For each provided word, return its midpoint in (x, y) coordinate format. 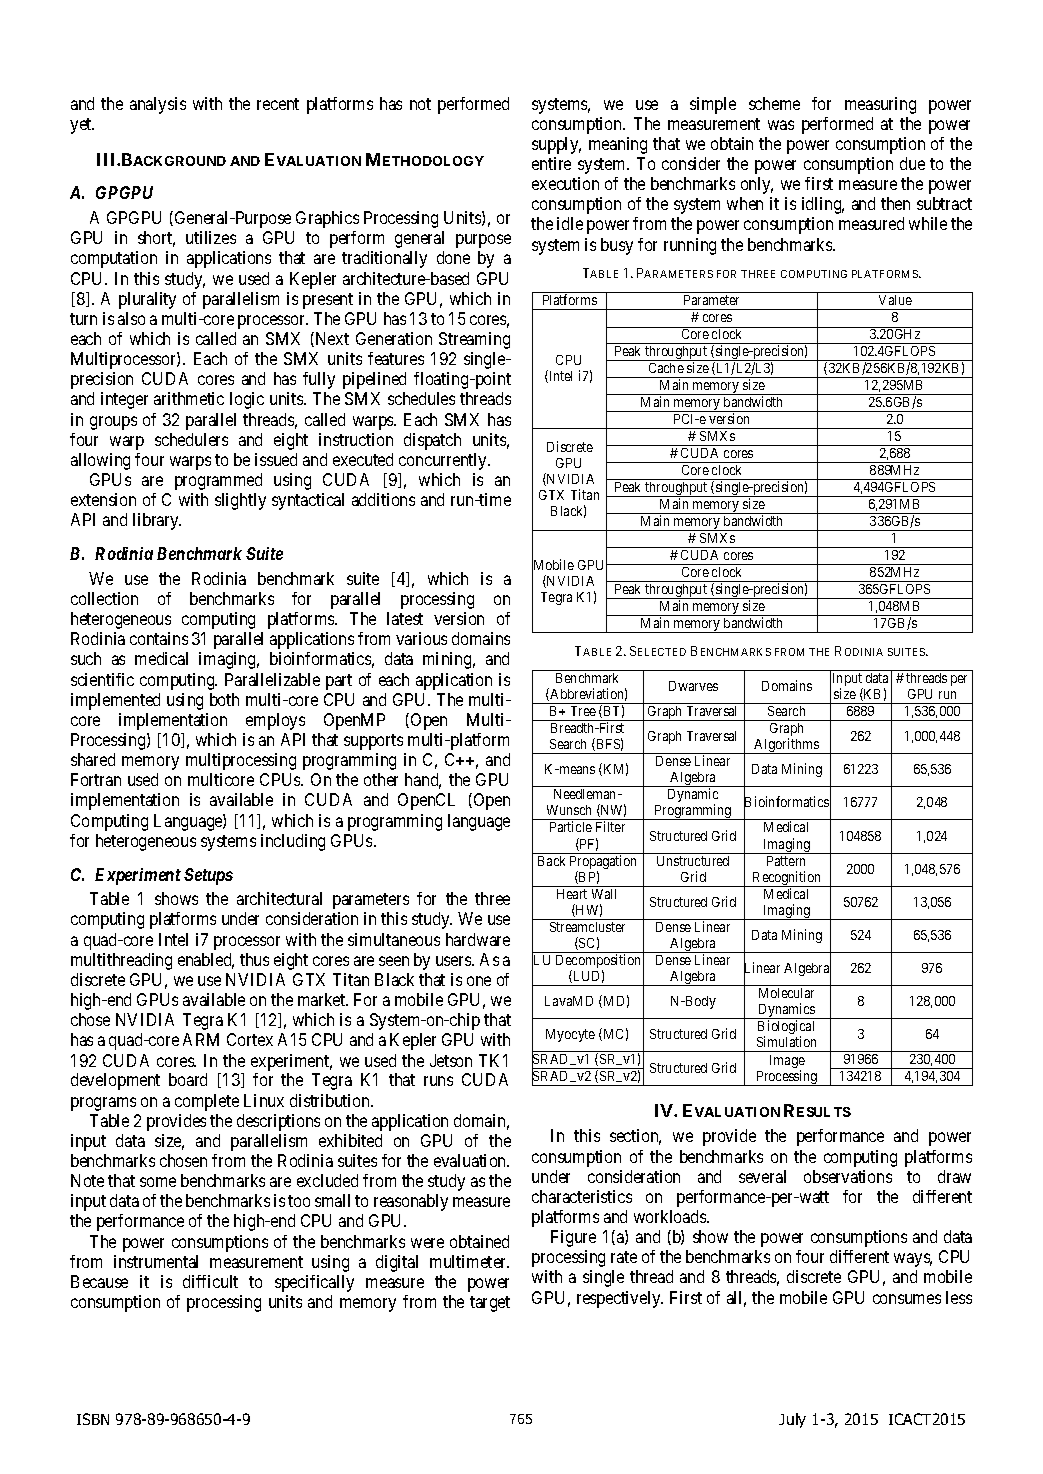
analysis (158, 105)
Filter (610, 826)
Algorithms (787, 746)
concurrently (444, 461)
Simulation (786, 1041)
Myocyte (570, 1035)
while (928, 223)
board (188, 1079)
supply (556, 145)
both (224, 699)
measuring (880, 105)
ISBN (93, 1419)
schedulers (191, 439)
